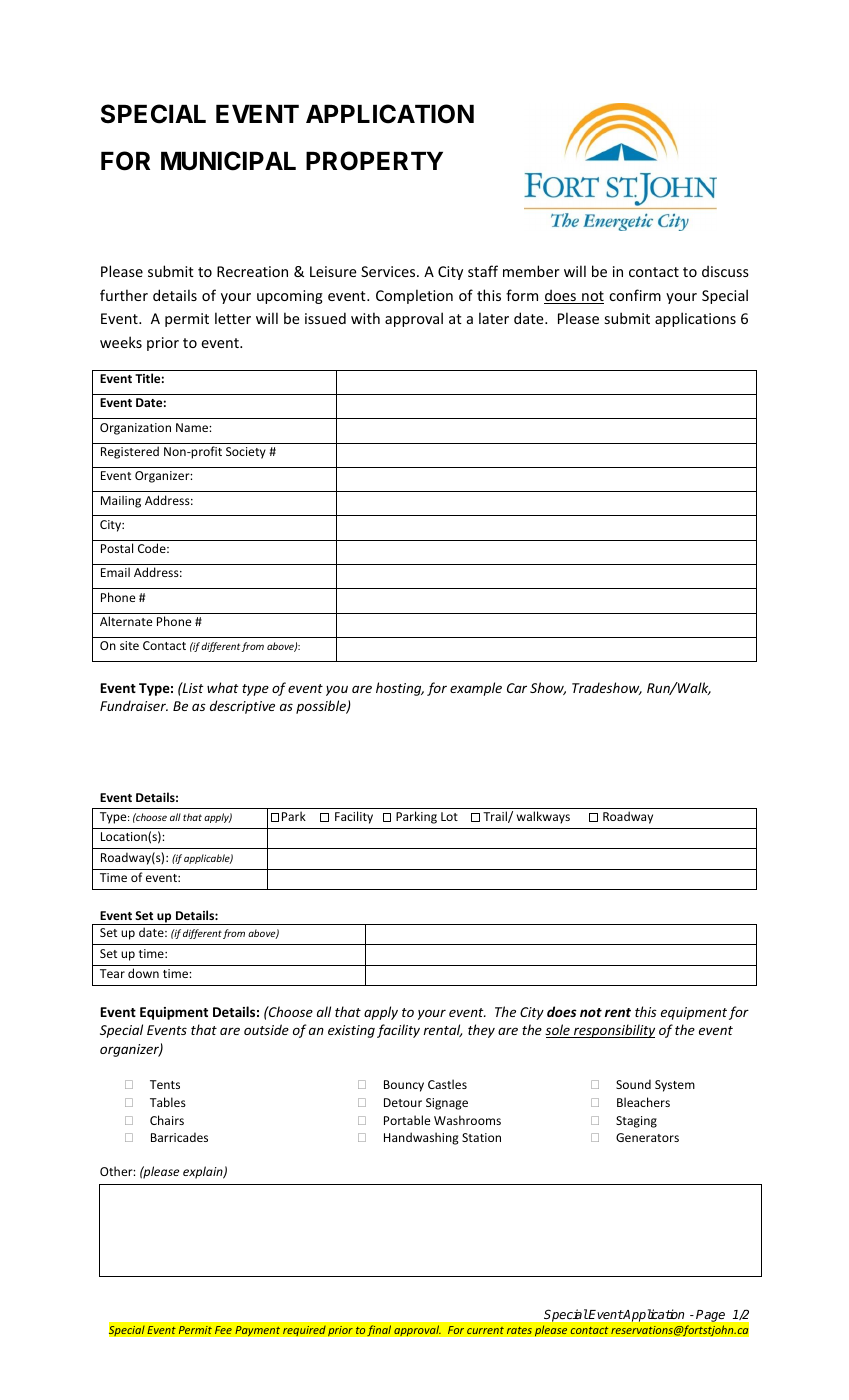 The image size is (849, 1400). What do you see at coordinates (228, 161) in the page?
I see `MUNICIPAL` at bounding box center [228, 161].
